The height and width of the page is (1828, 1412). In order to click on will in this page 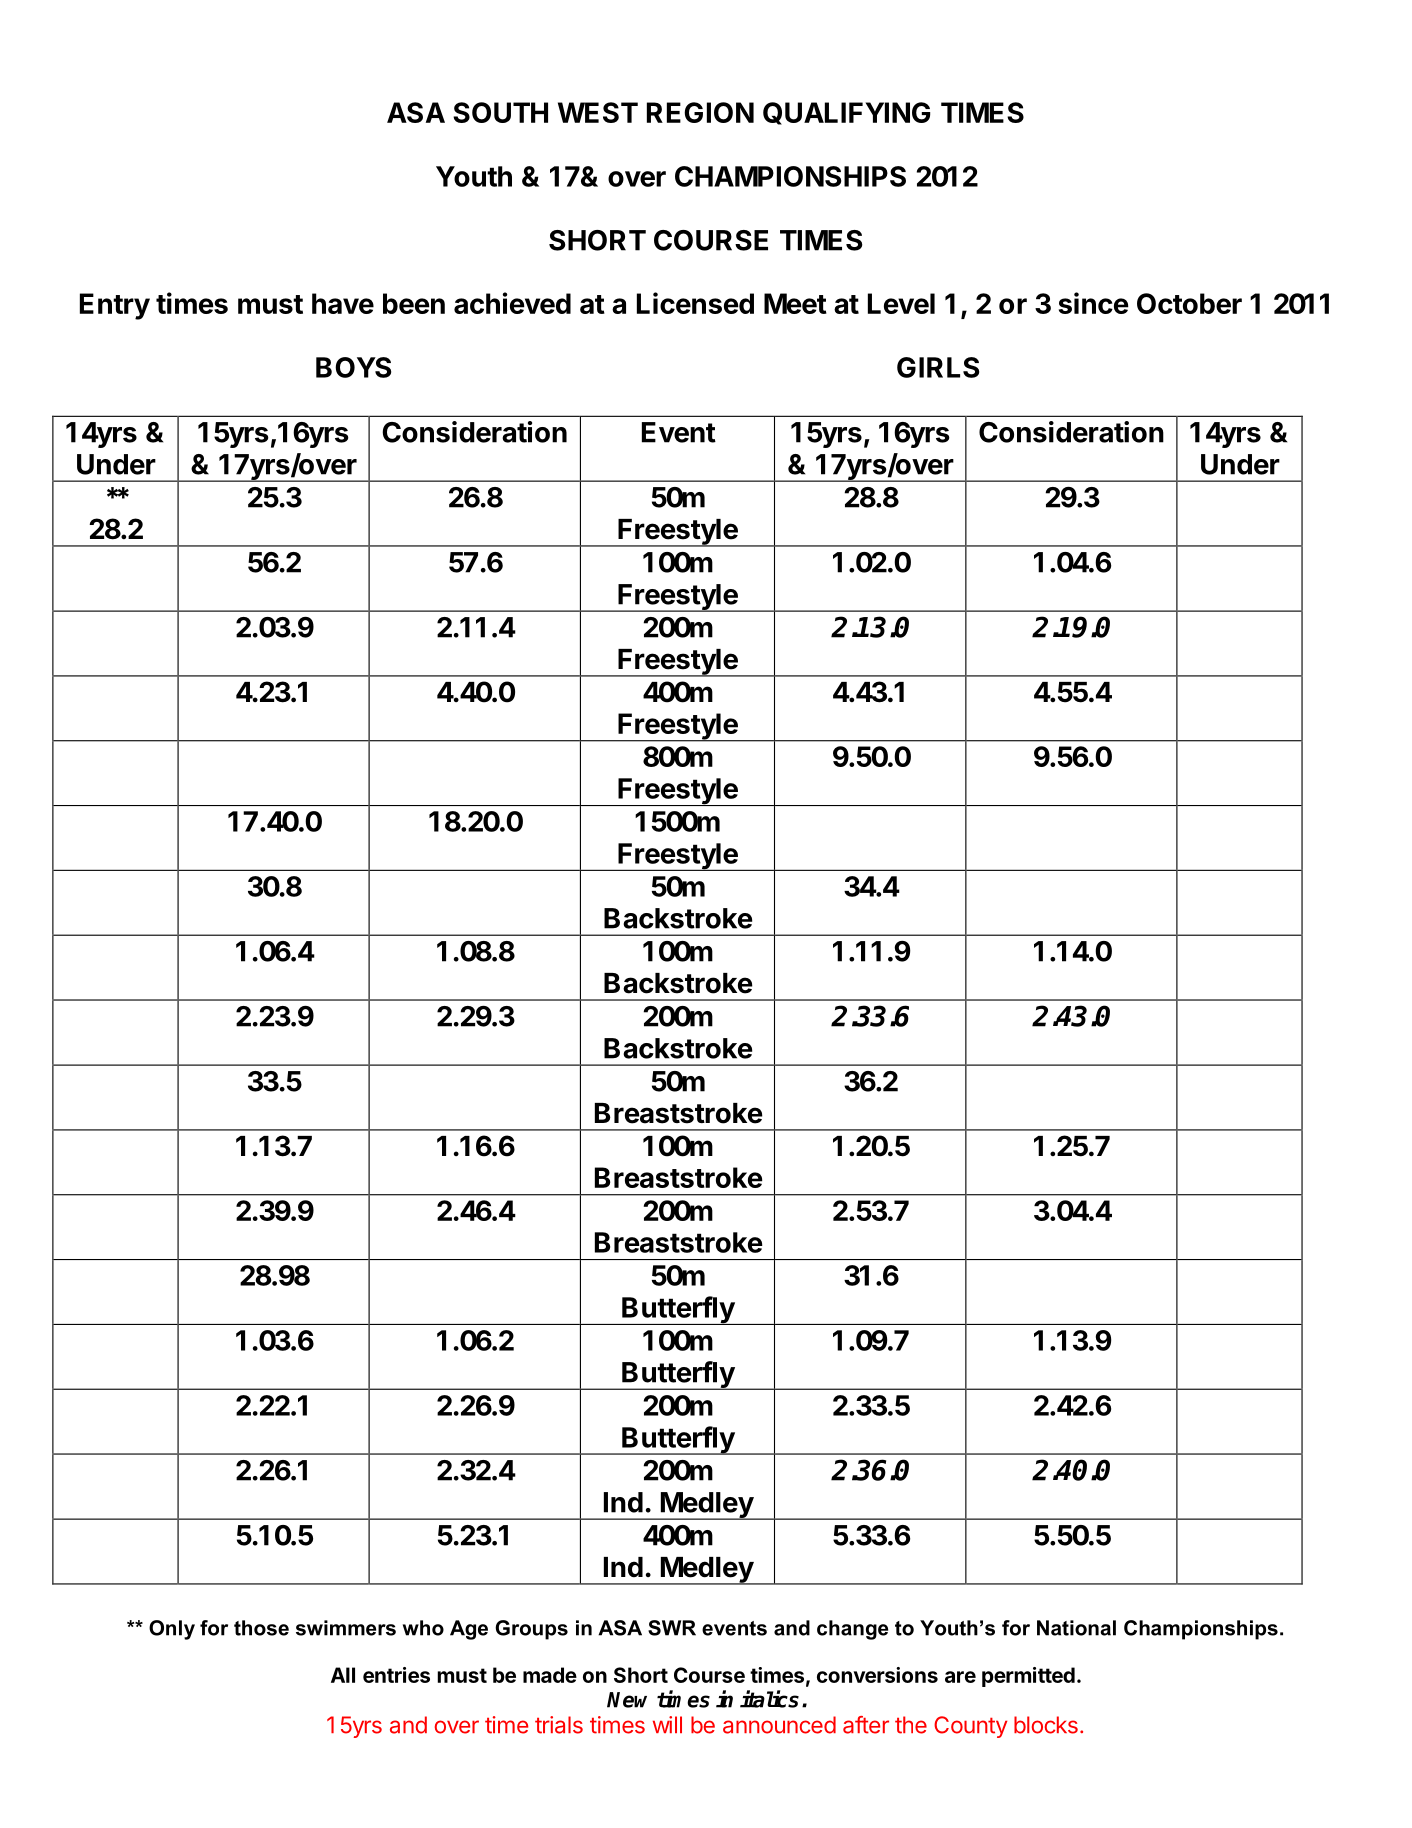, I will do `click(667, 1724)`.
